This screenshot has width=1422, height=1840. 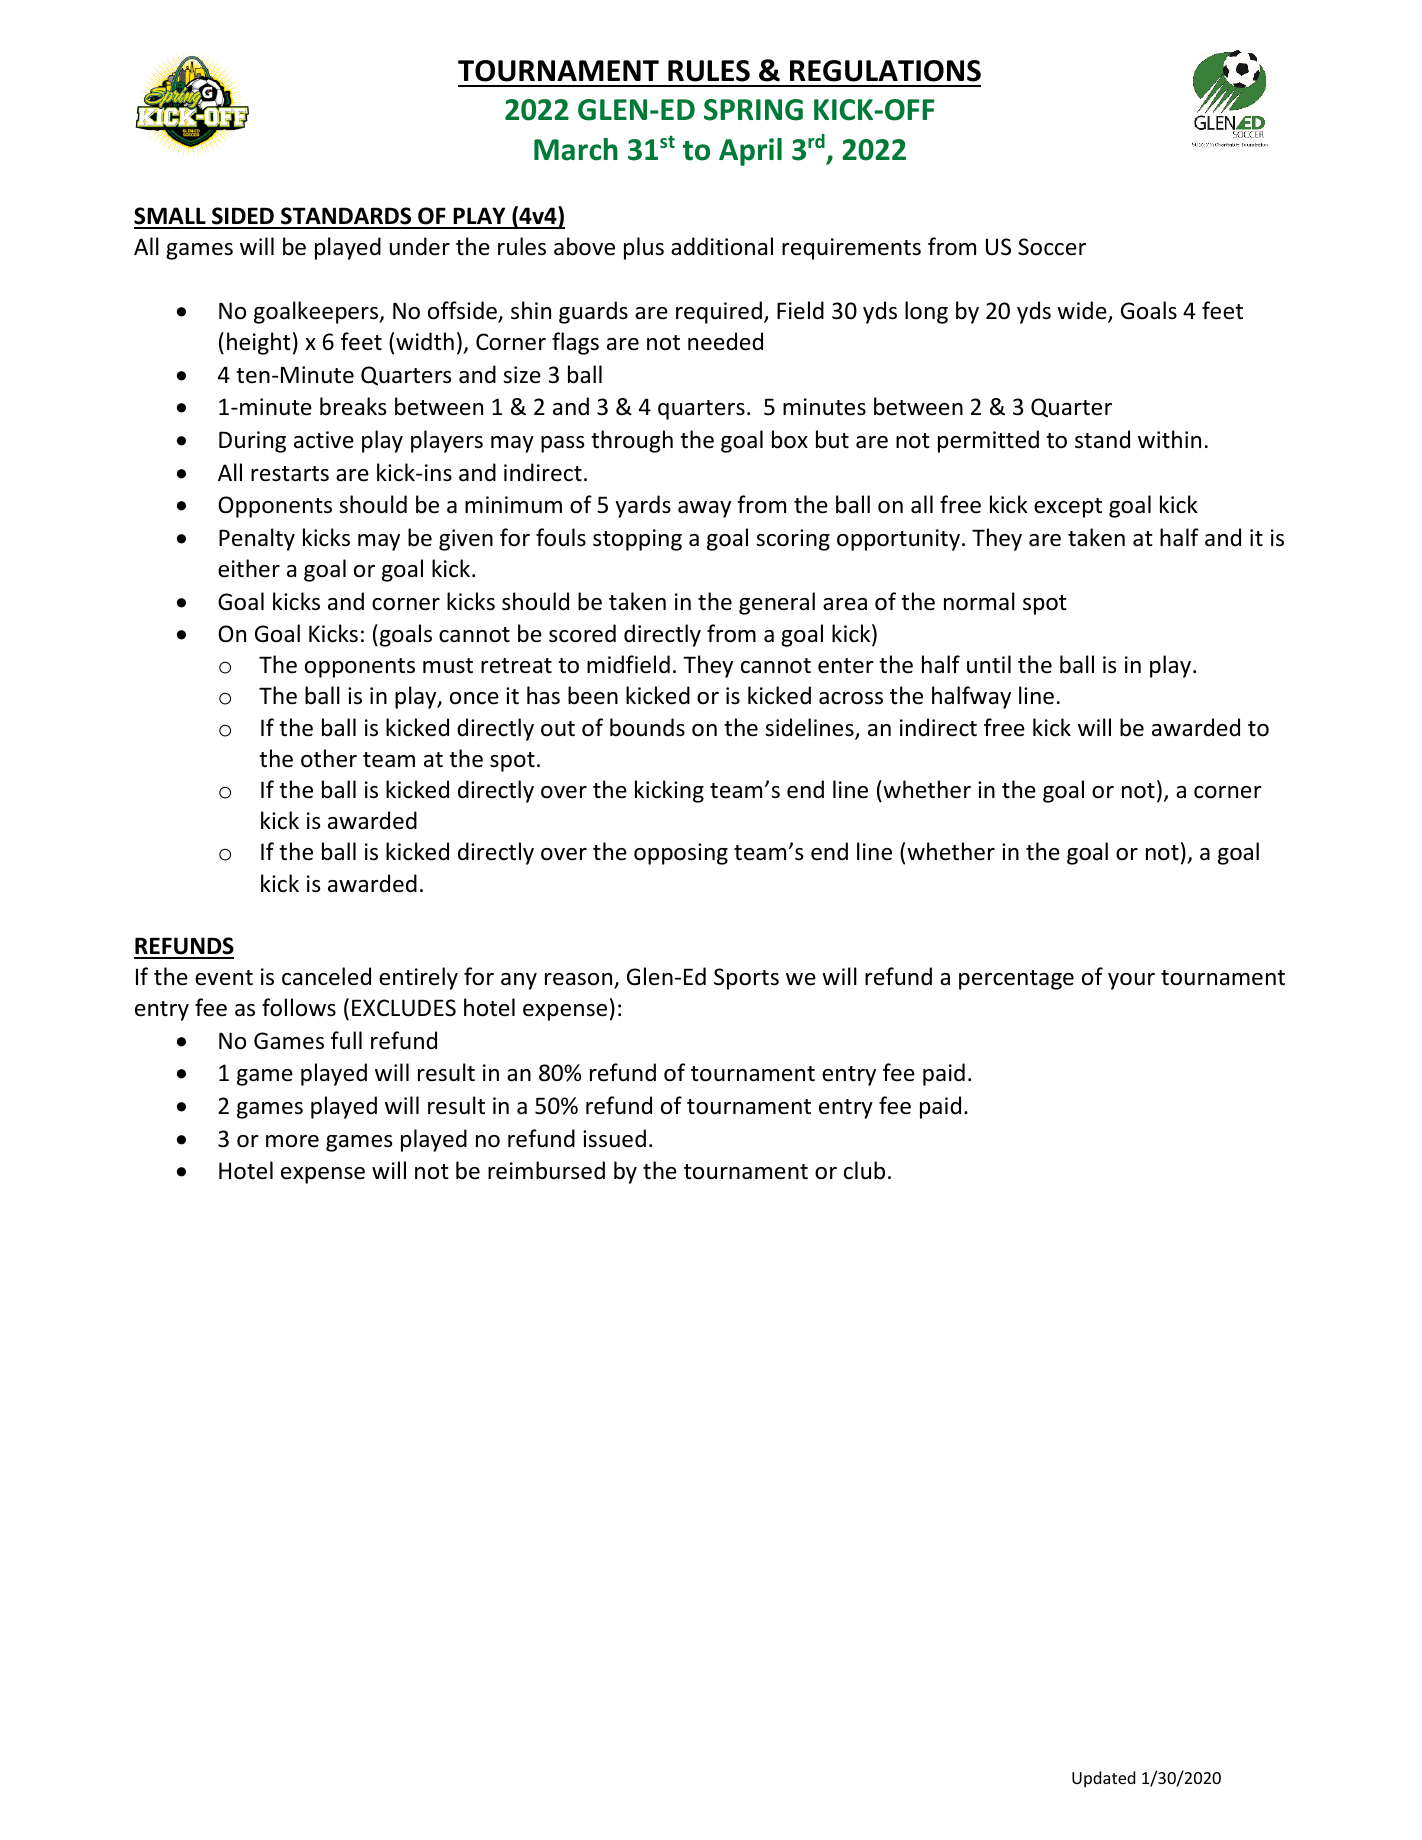 What do you see at coordinates (753, 110) in the screenshot?
I see `SPRING` at bounding box center [753, 110].
